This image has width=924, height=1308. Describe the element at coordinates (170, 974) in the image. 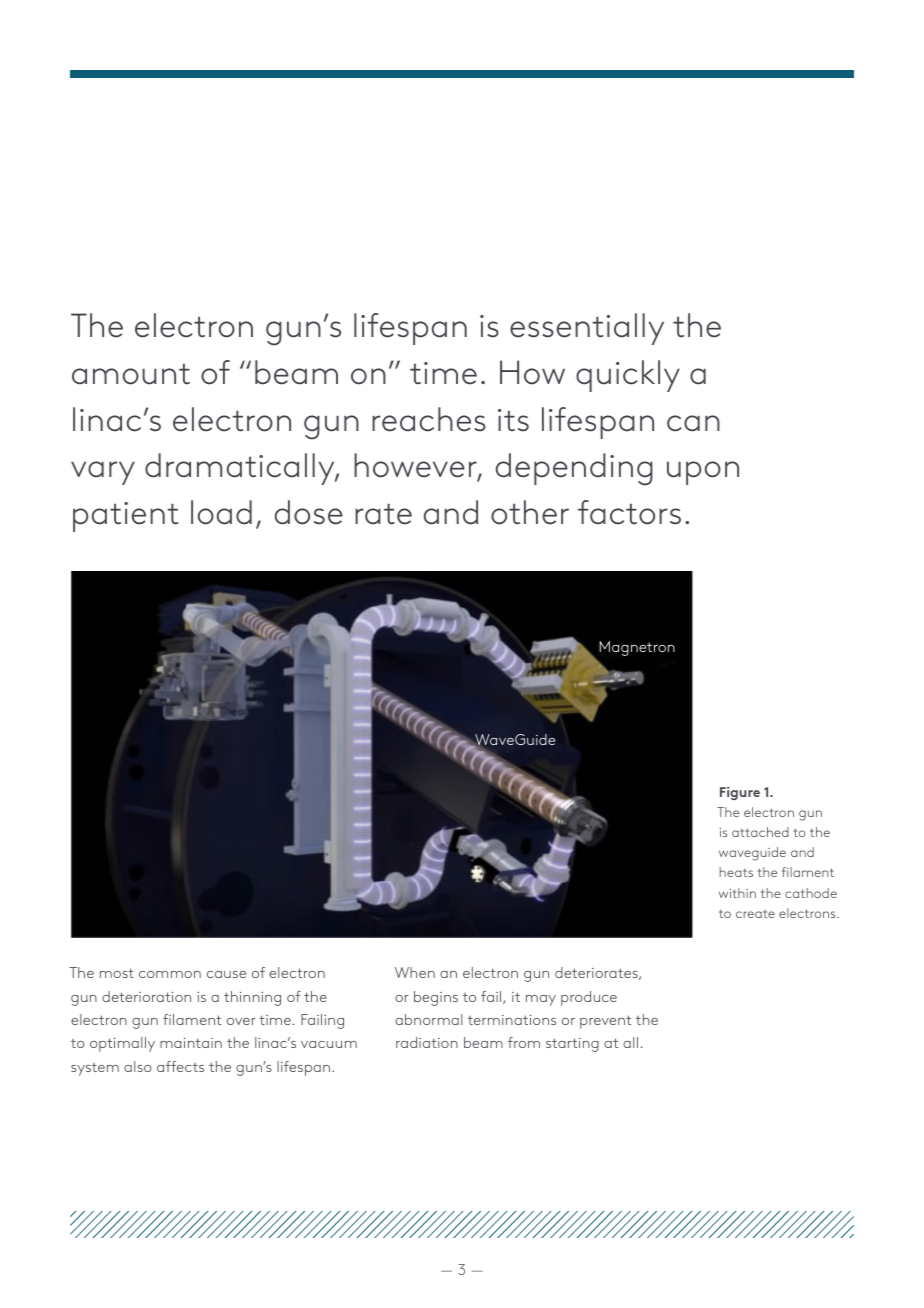

I see `common` at that location.
